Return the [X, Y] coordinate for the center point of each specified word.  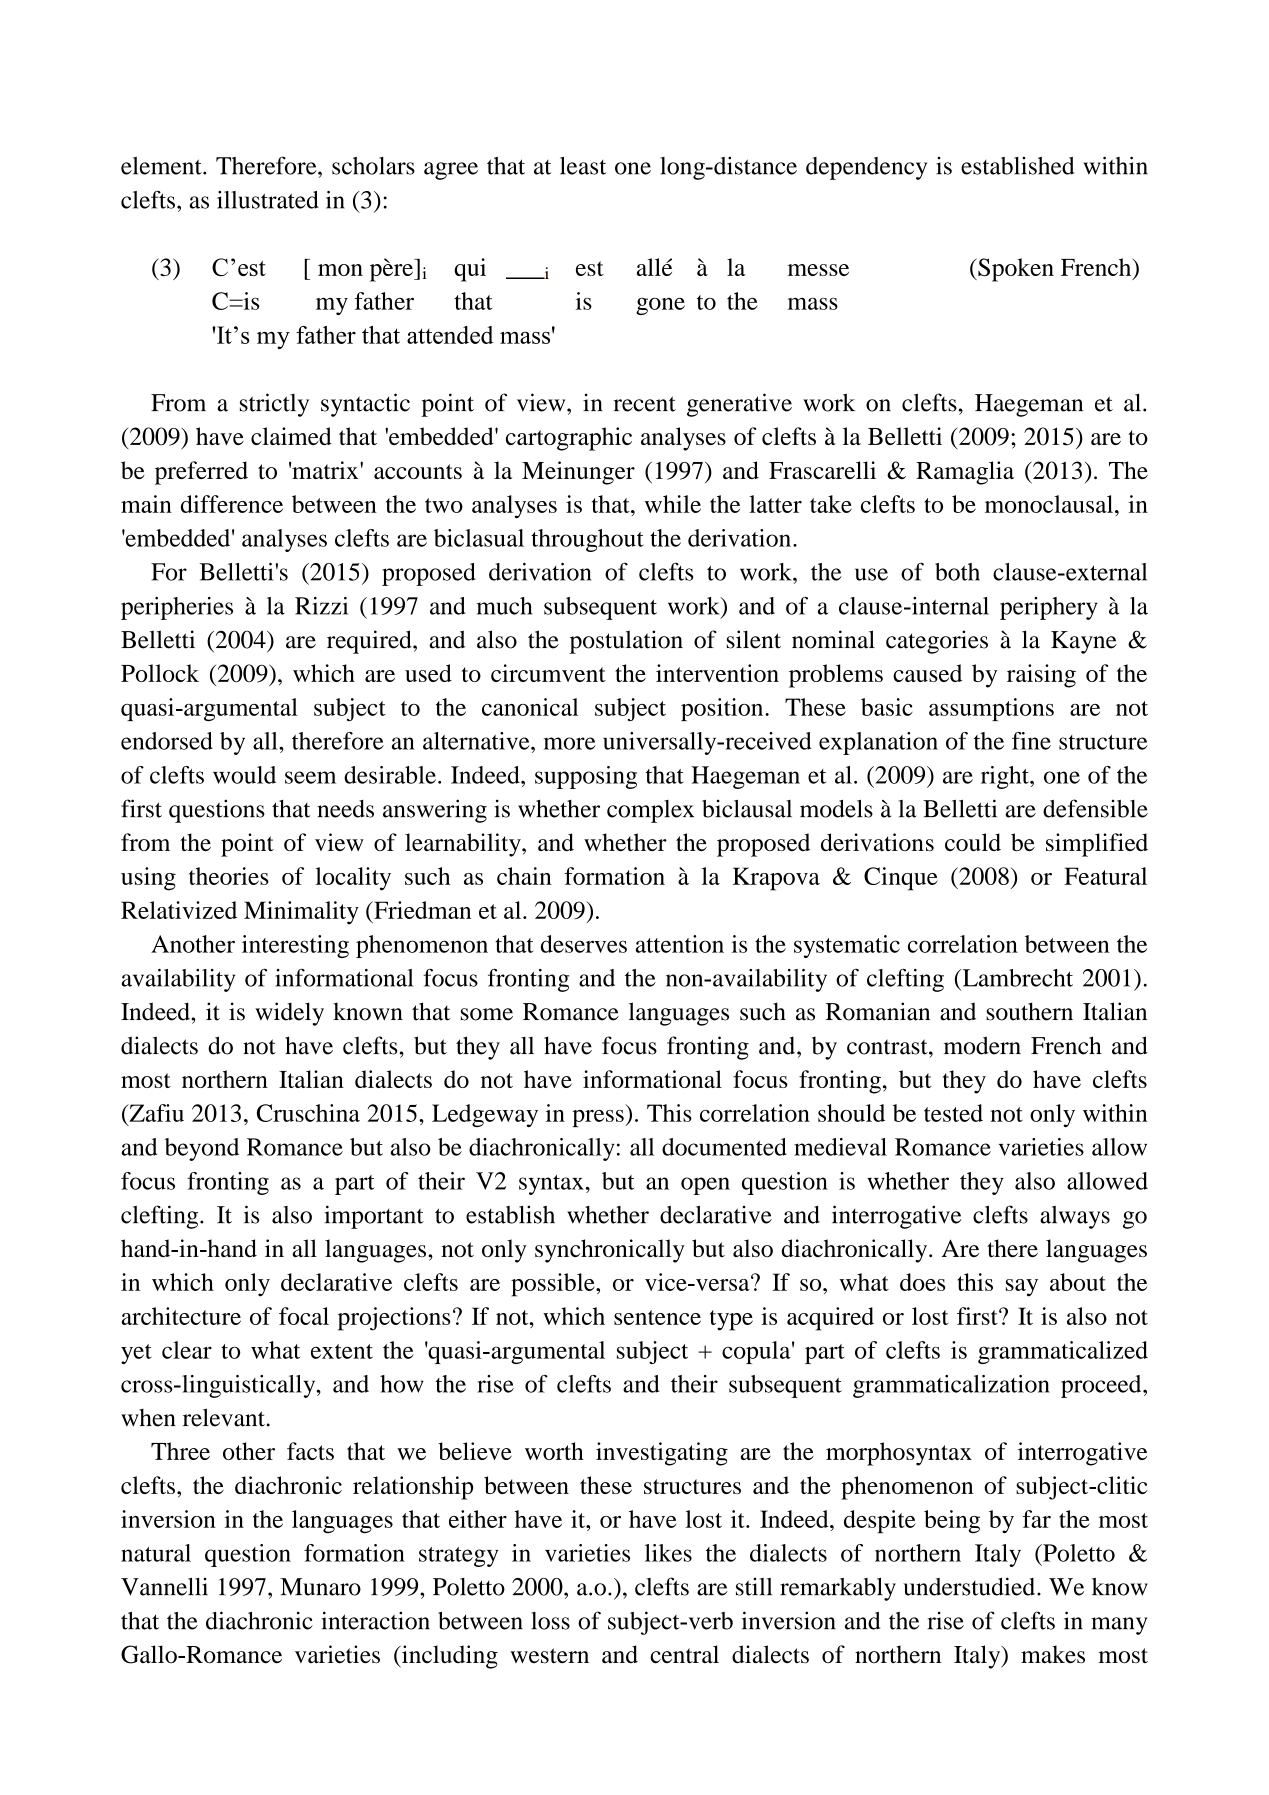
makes [1053, 1654]
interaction [375, 1620]
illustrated [268, 200]
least [583, 166]
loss [550, 1621]
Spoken [1015, 270]
